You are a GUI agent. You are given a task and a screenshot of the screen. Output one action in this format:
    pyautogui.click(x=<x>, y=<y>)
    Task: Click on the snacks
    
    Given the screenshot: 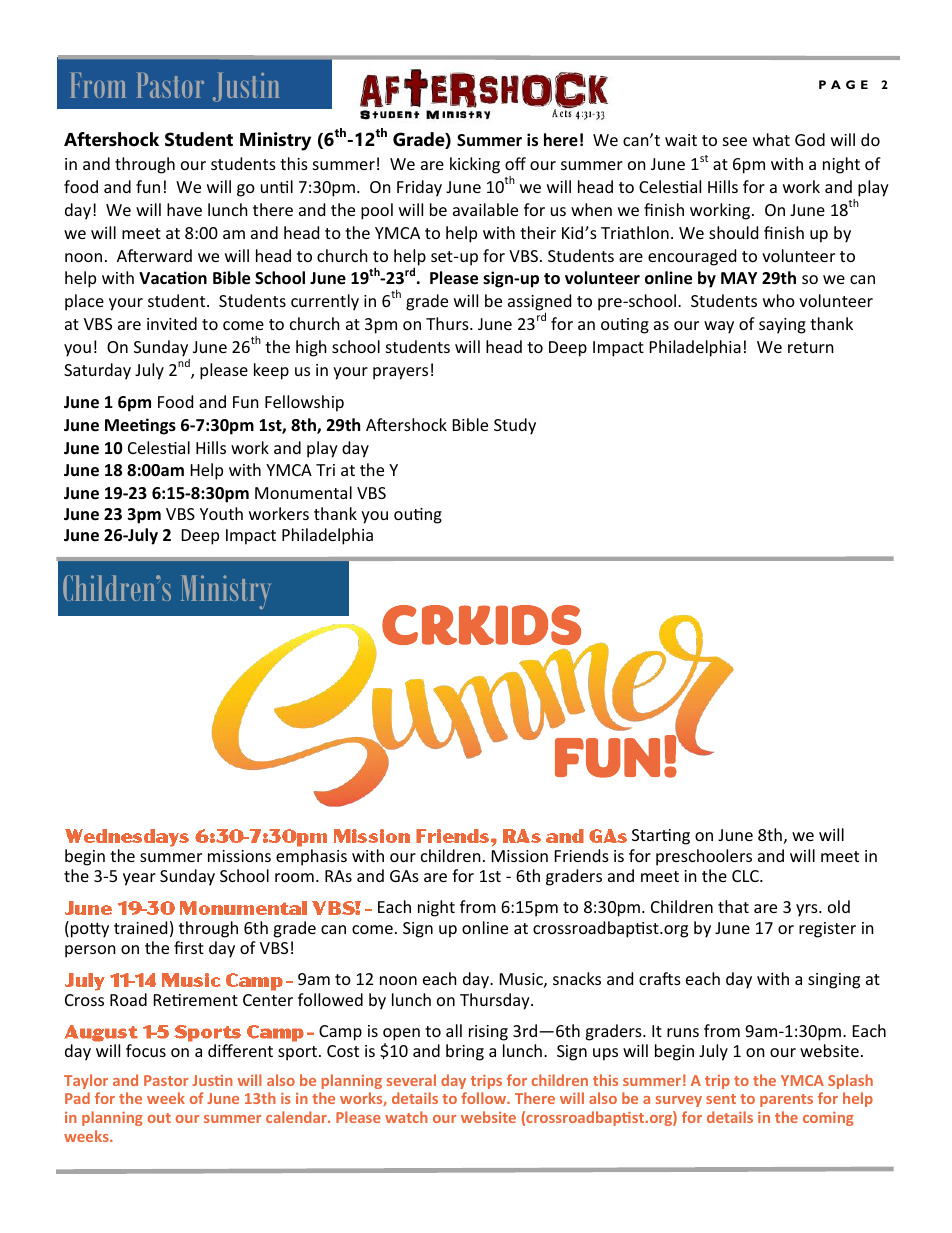 What is the action you would take?
    pyautogui.click(x=577, y=978)
